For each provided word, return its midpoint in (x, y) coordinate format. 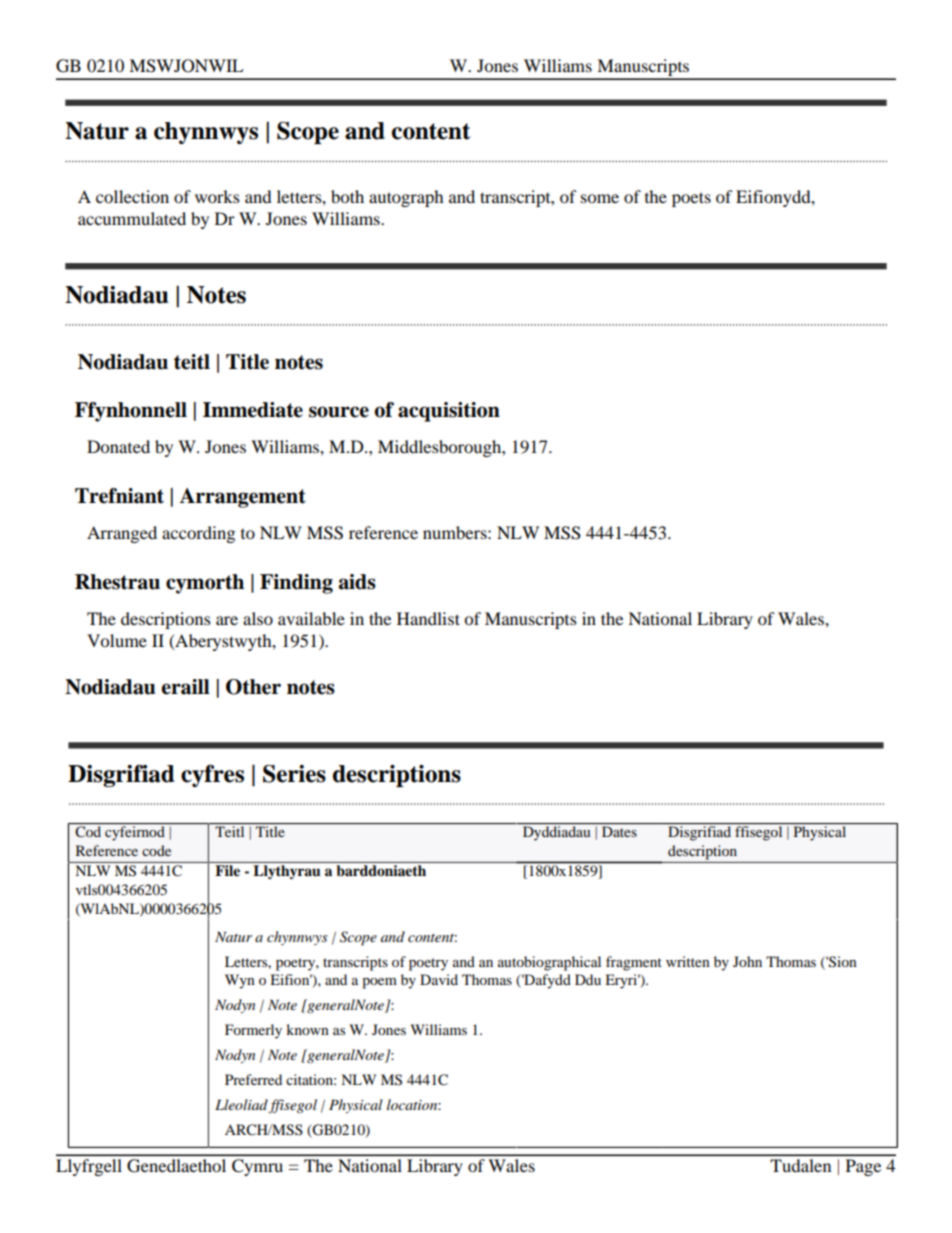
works (217, 196)
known (307, 1029)
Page (863, 1167)
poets (691, 199)
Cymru (257, 1167)
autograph (406, 198)
